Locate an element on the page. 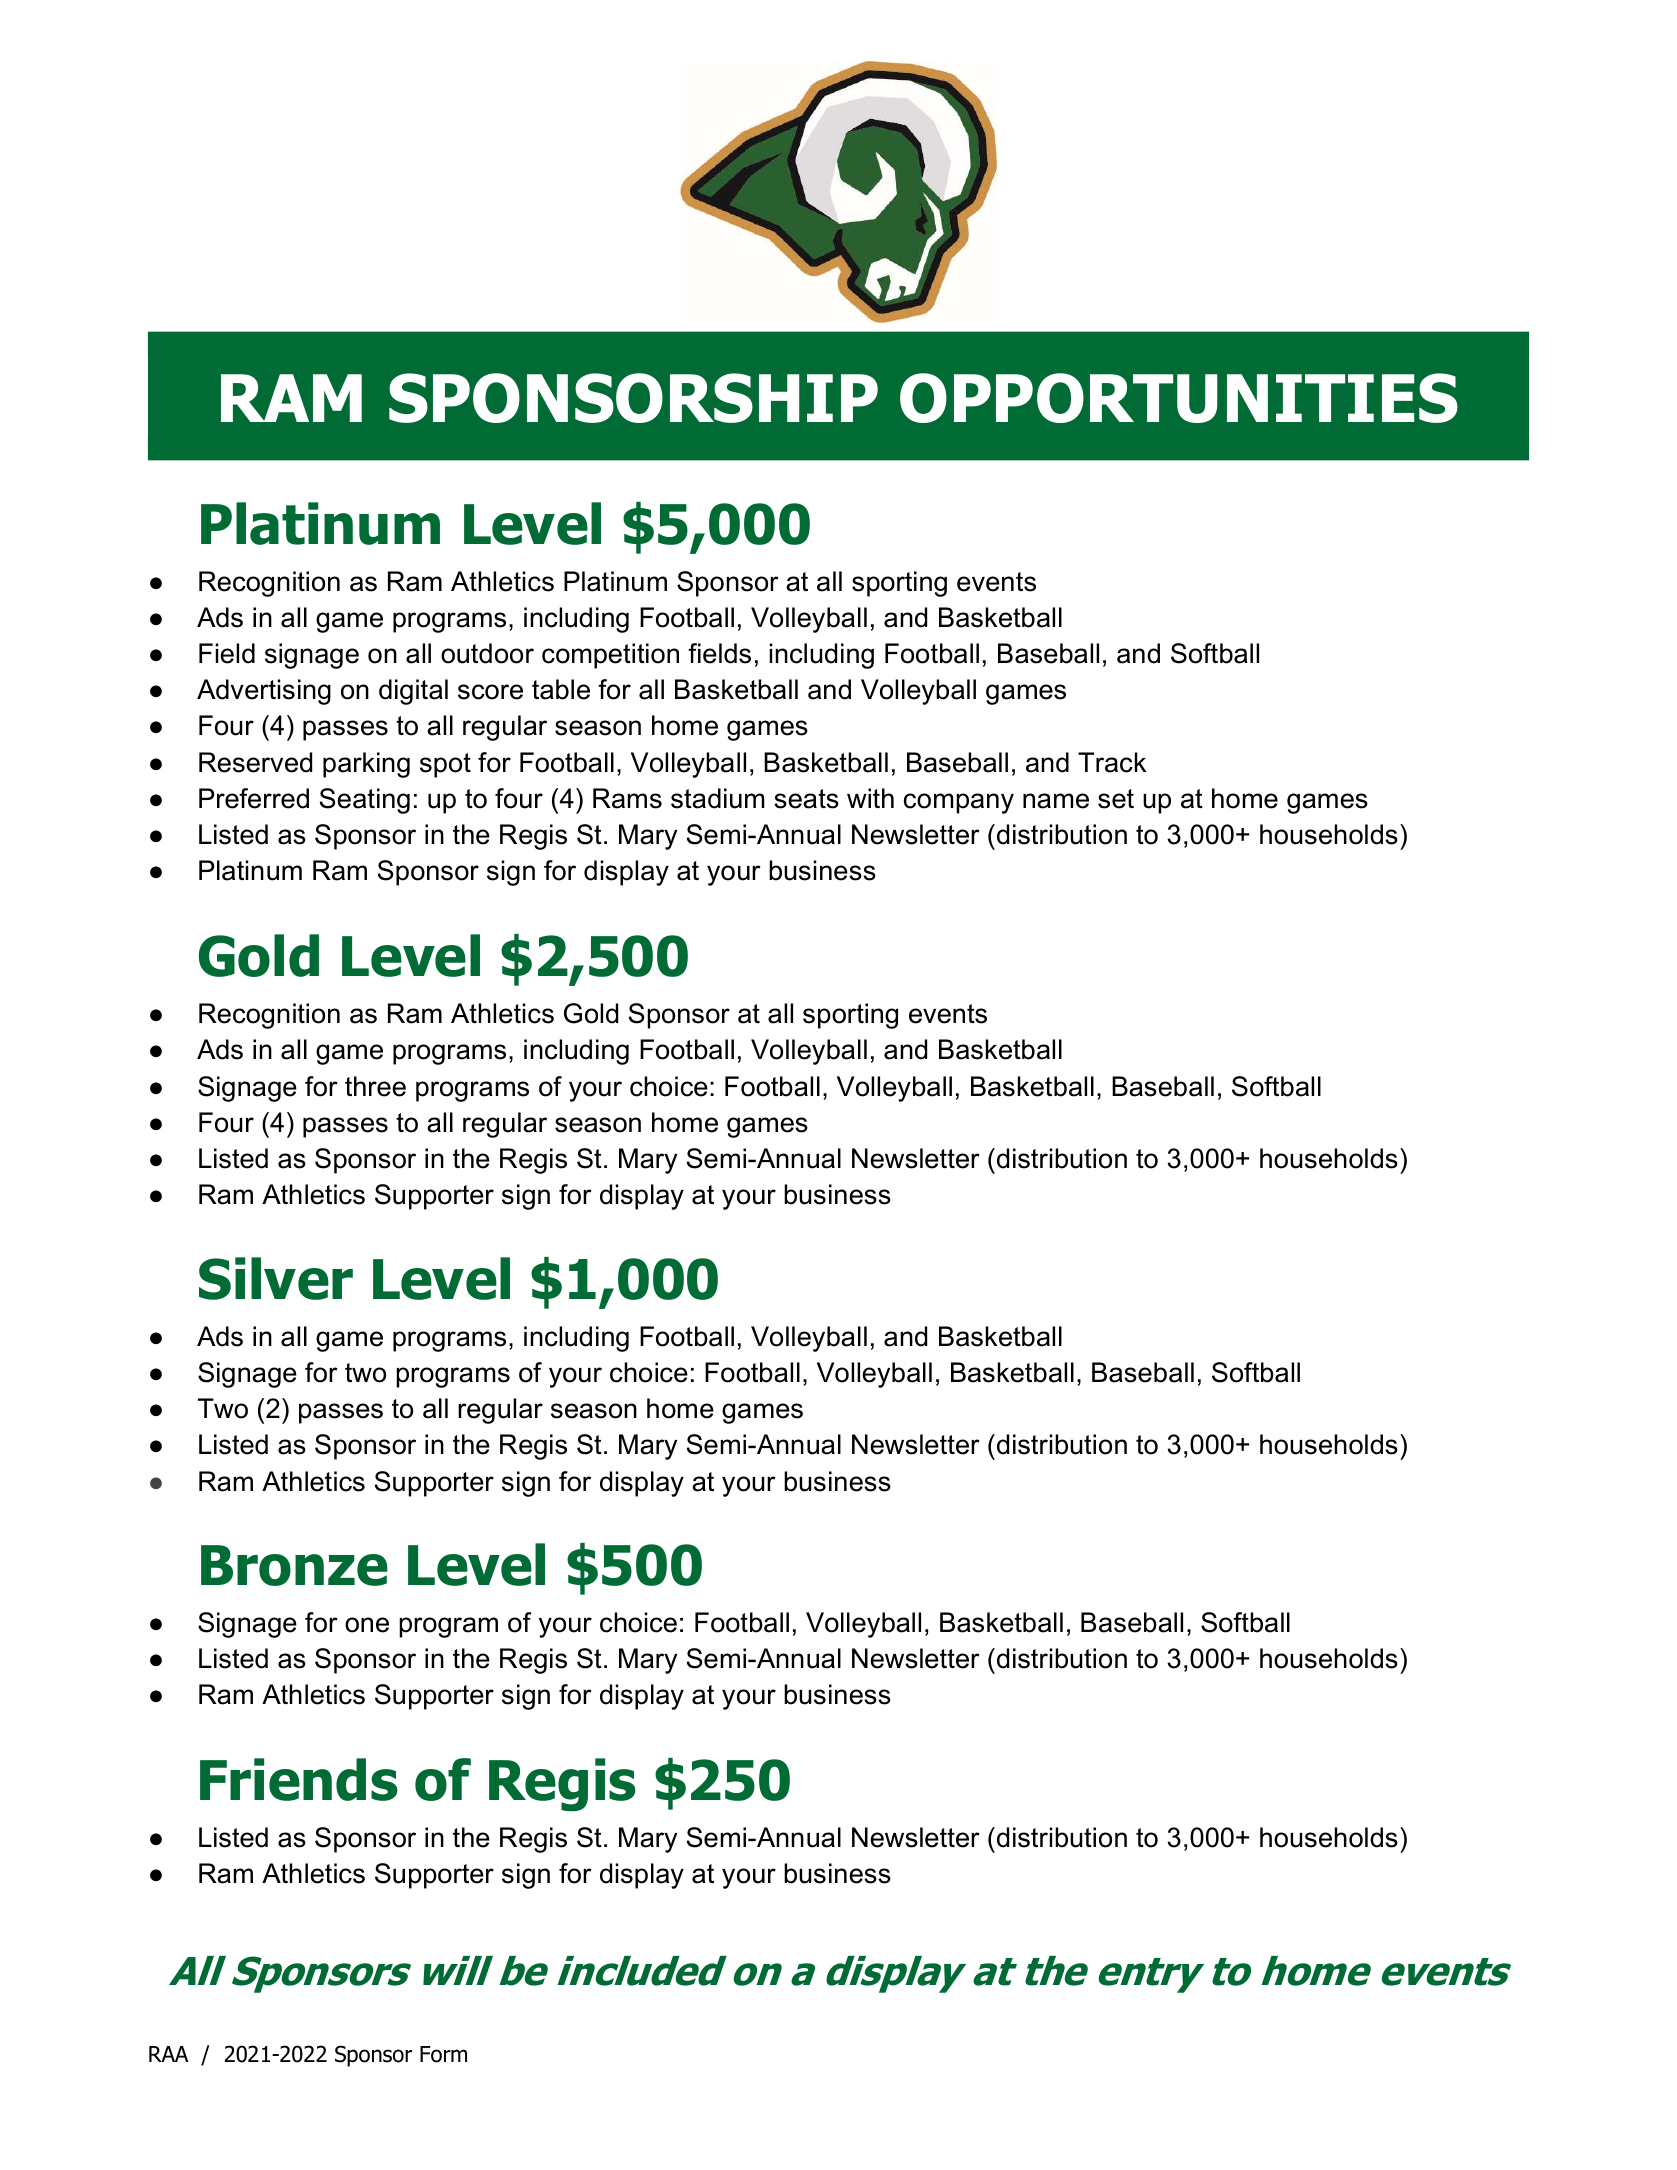 This page has height=2170, width=1677. one is located at coordinates (367, 1625).
